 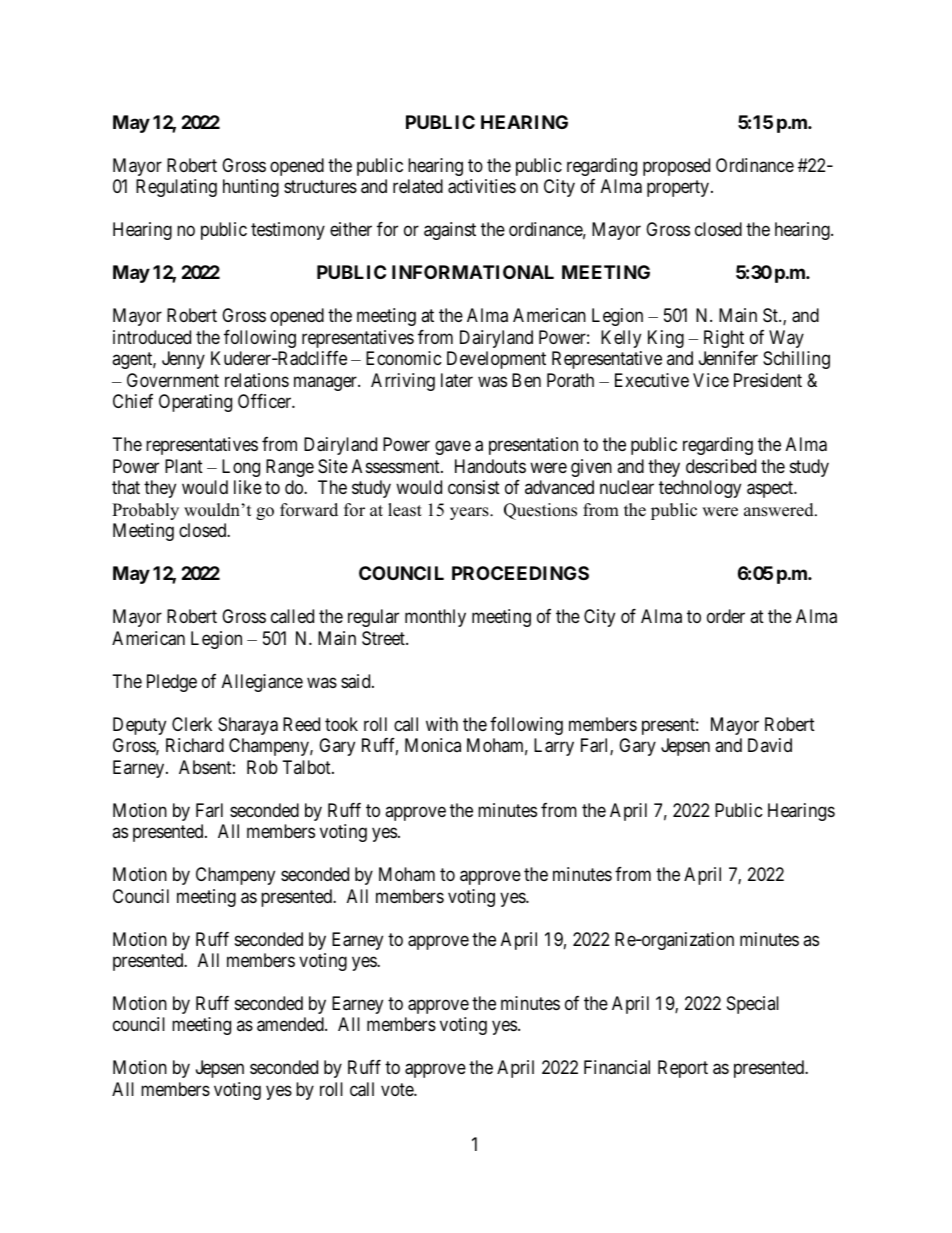 What do you see at coordinates (435, 618) in the screenshot?
I see `monthly` at bounding box center [435, 618].
